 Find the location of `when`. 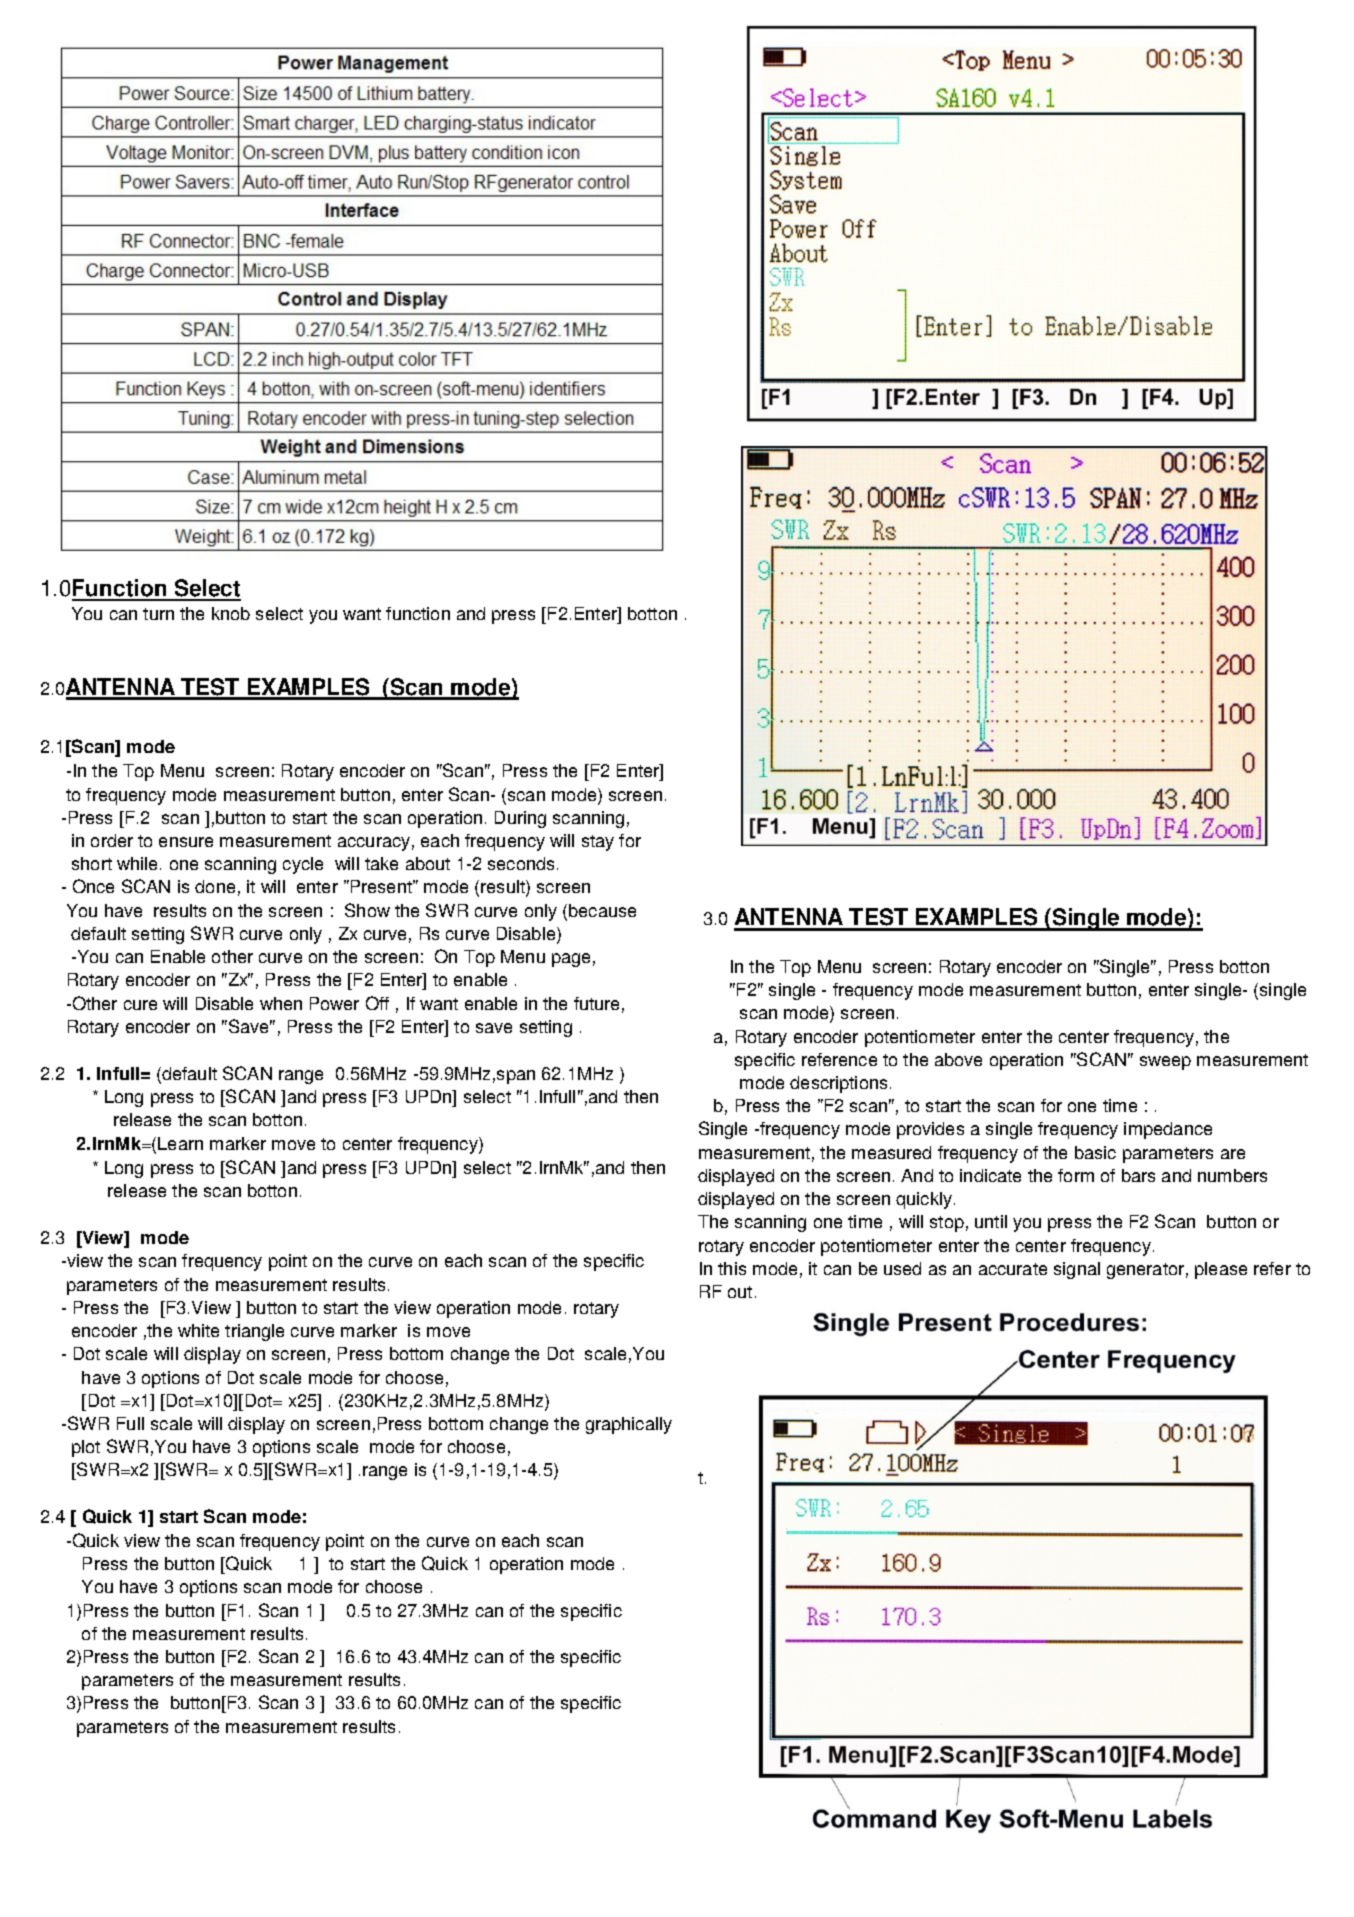

when is located at coordinates (281, 1003).
